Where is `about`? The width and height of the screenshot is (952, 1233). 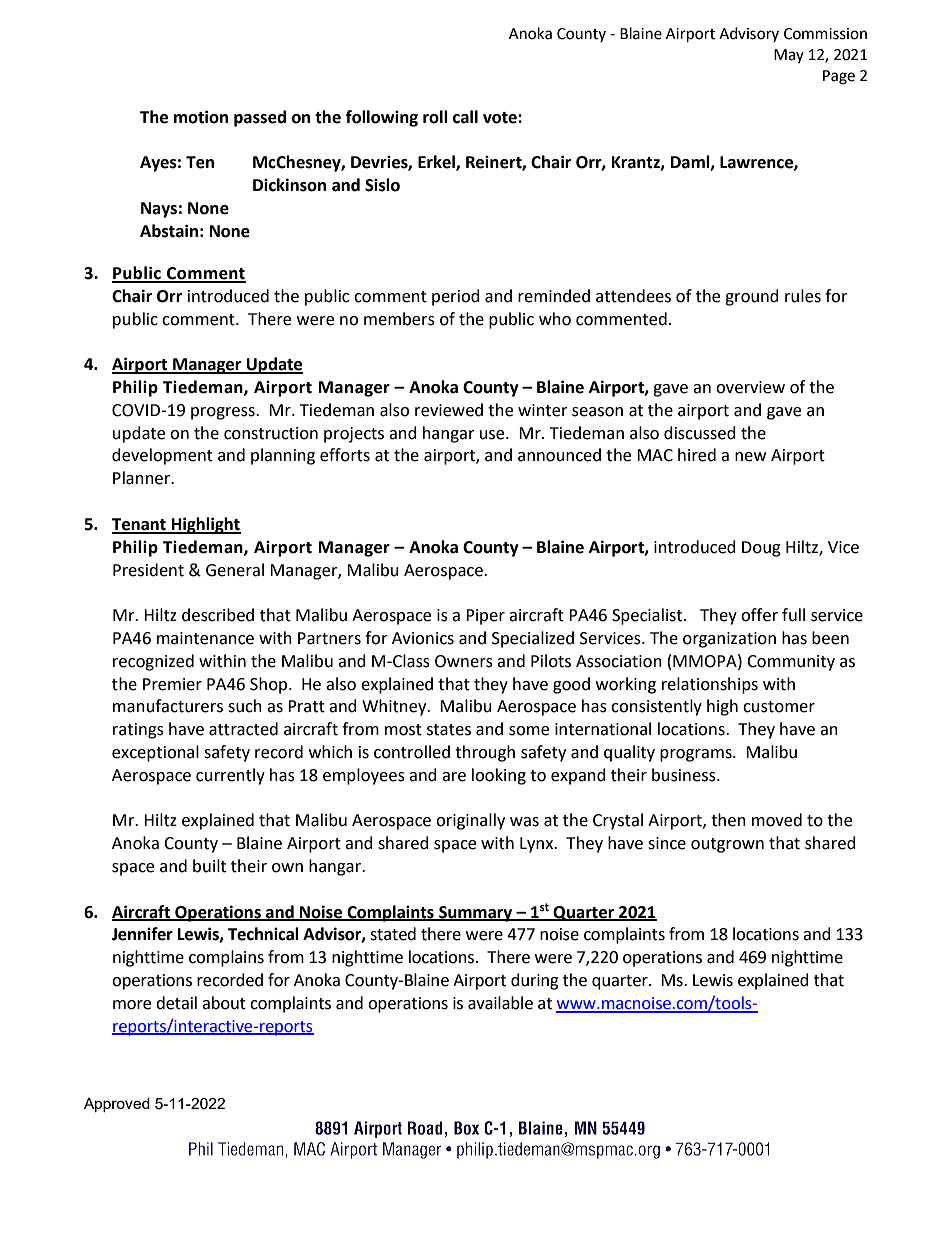 about is located at coordinates (224, 1003).
